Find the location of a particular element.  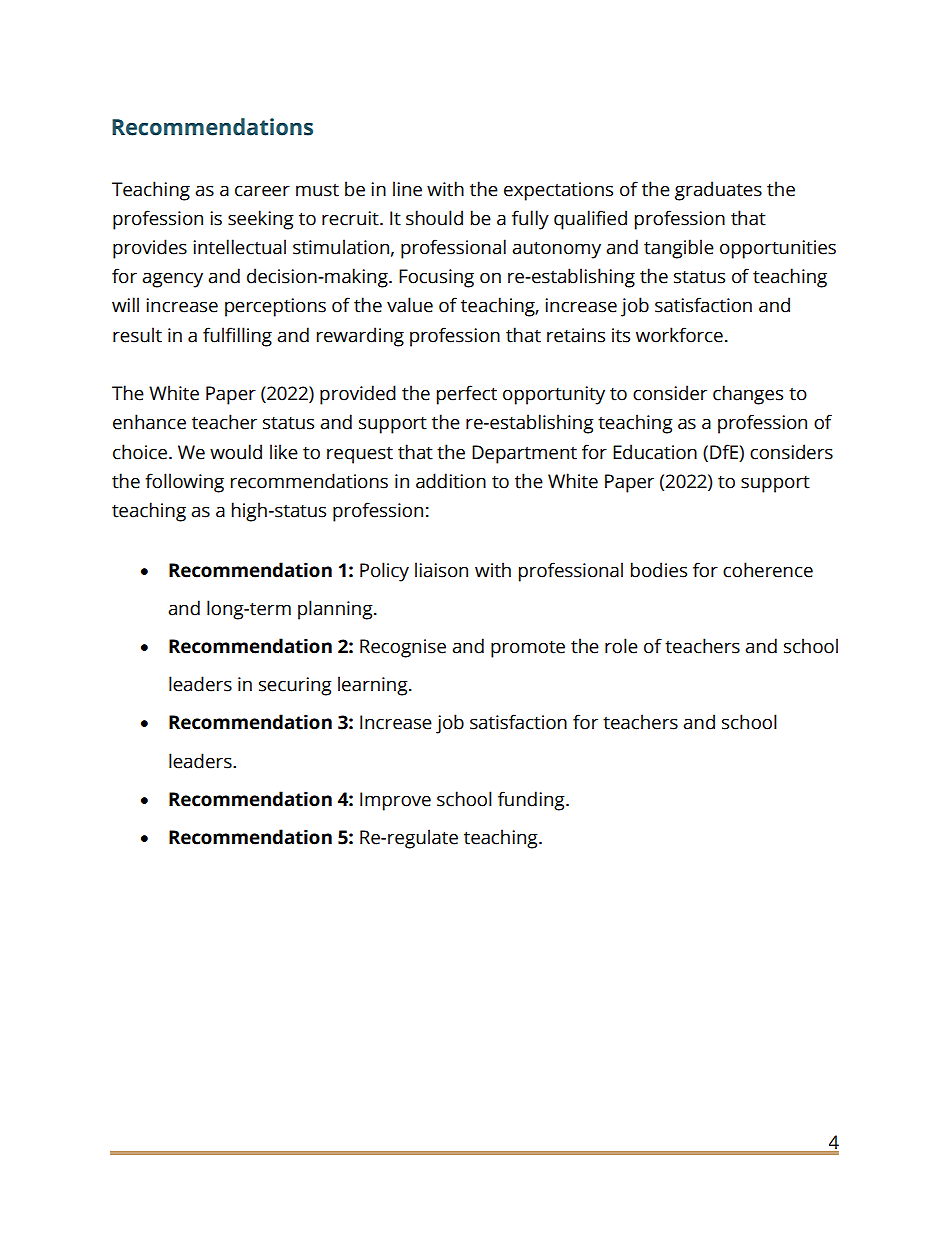

promote is located at coordinates (528, 649).
